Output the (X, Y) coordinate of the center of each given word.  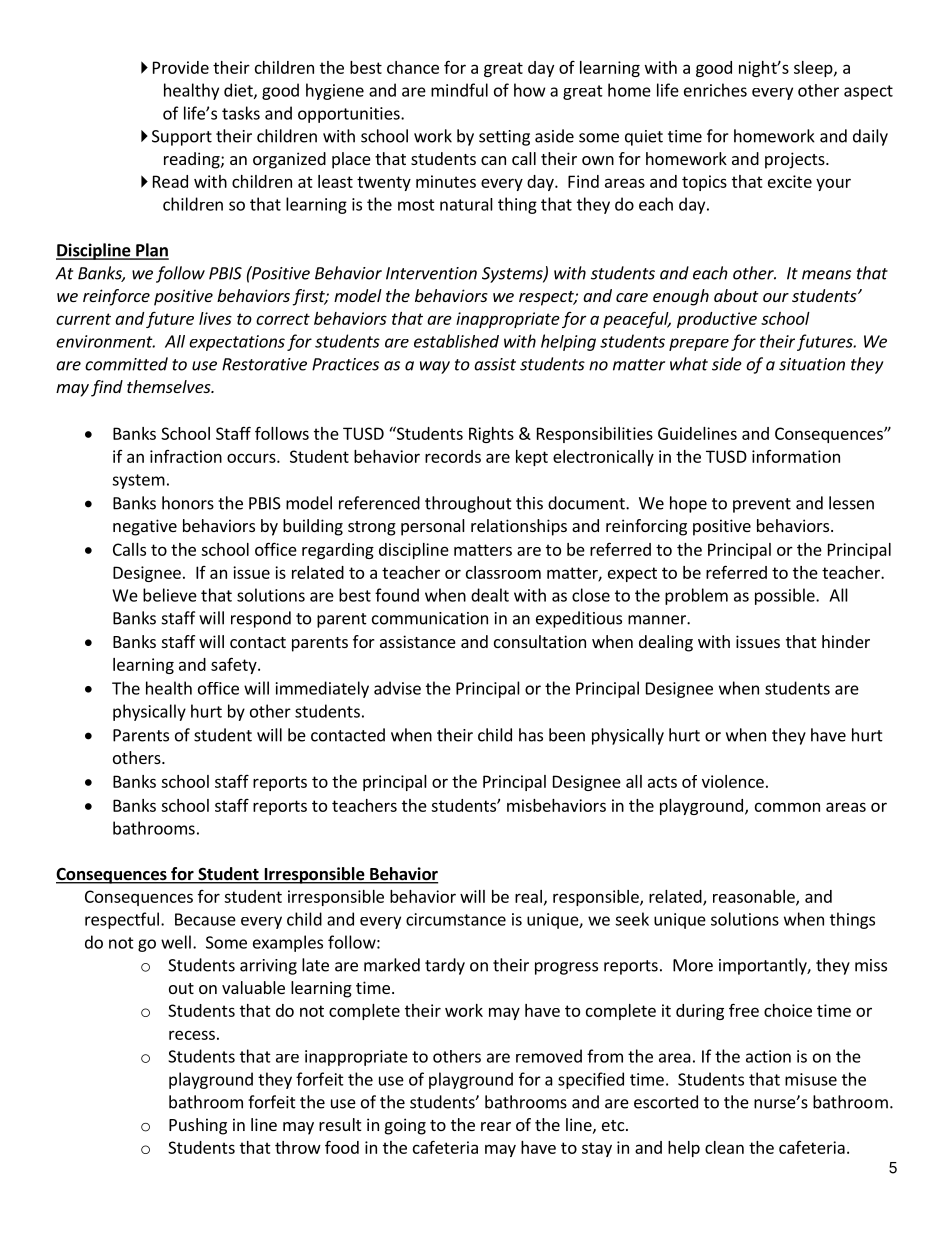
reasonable (755, 897)
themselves (170, 386)
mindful (459, 90)
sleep (814, 69)
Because (205, 919)
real (528, 896)
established (456, 341)
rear (496, 1126)
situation (812, 364)
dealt (490, 595)
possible (786, 596)
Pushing (198, 1126)
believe (170, 595)
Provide (181, 67)
